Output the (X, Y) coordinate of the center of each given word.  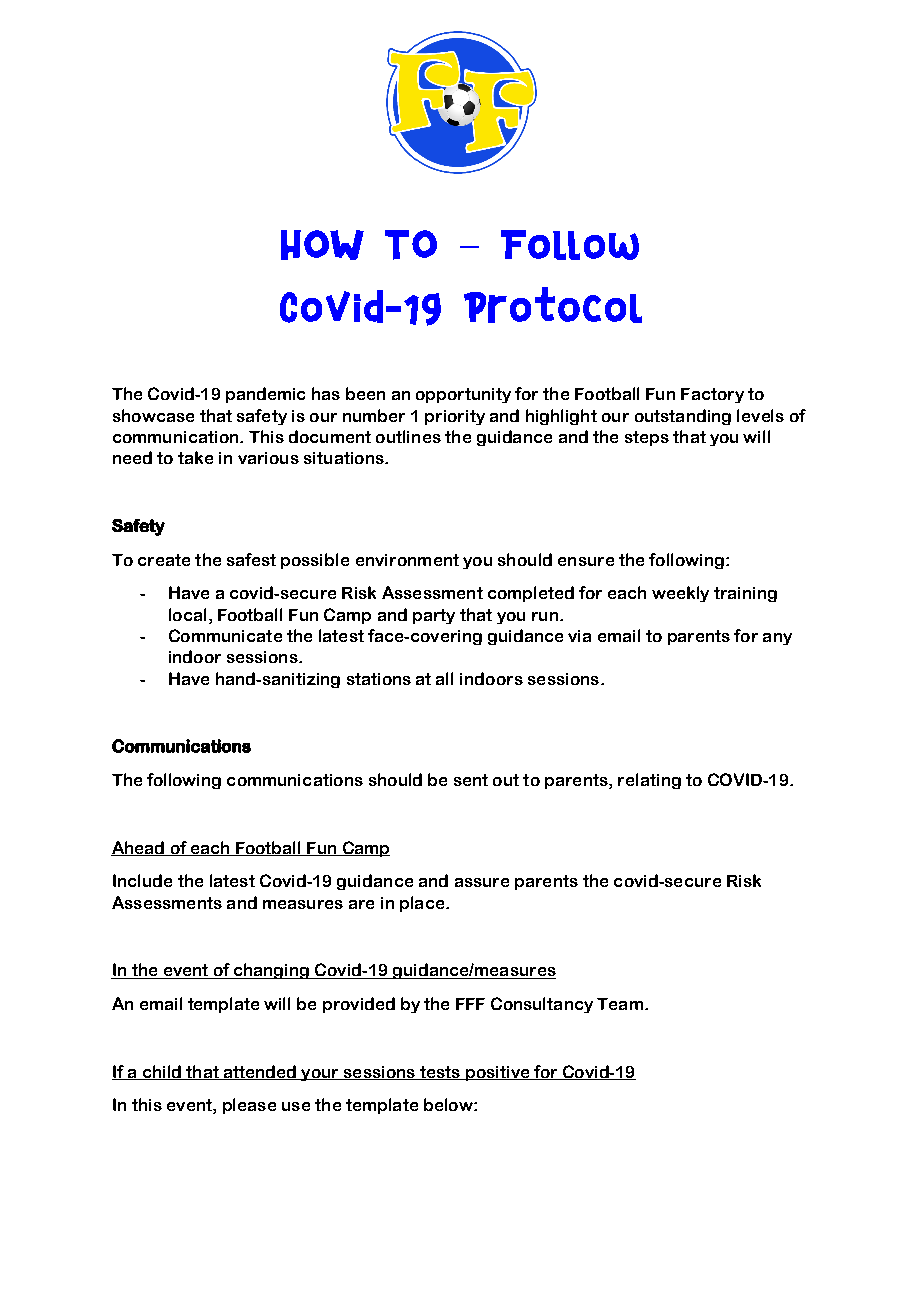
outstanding (683, 417)
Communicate (225, 635)
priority (455, 417)
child (161, 1072)
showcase (153, 415)
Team (620, 1004)
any (777, 639)
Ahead (139, 848)
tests (440, 1073)
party (434, 616)
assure (482, 882)
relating (649, 781)
